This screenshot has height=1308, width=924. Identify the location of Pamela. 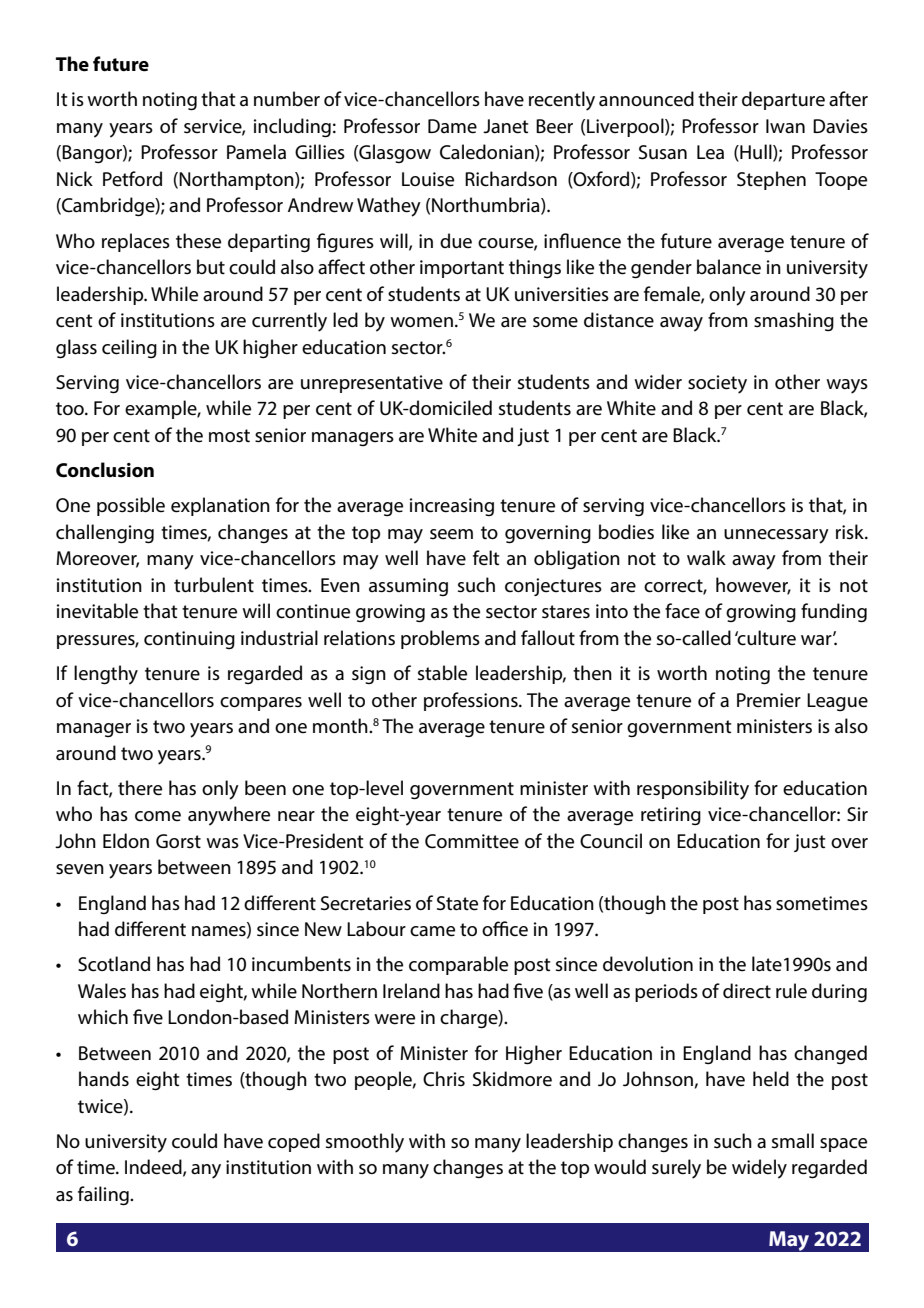
(256, 152).
